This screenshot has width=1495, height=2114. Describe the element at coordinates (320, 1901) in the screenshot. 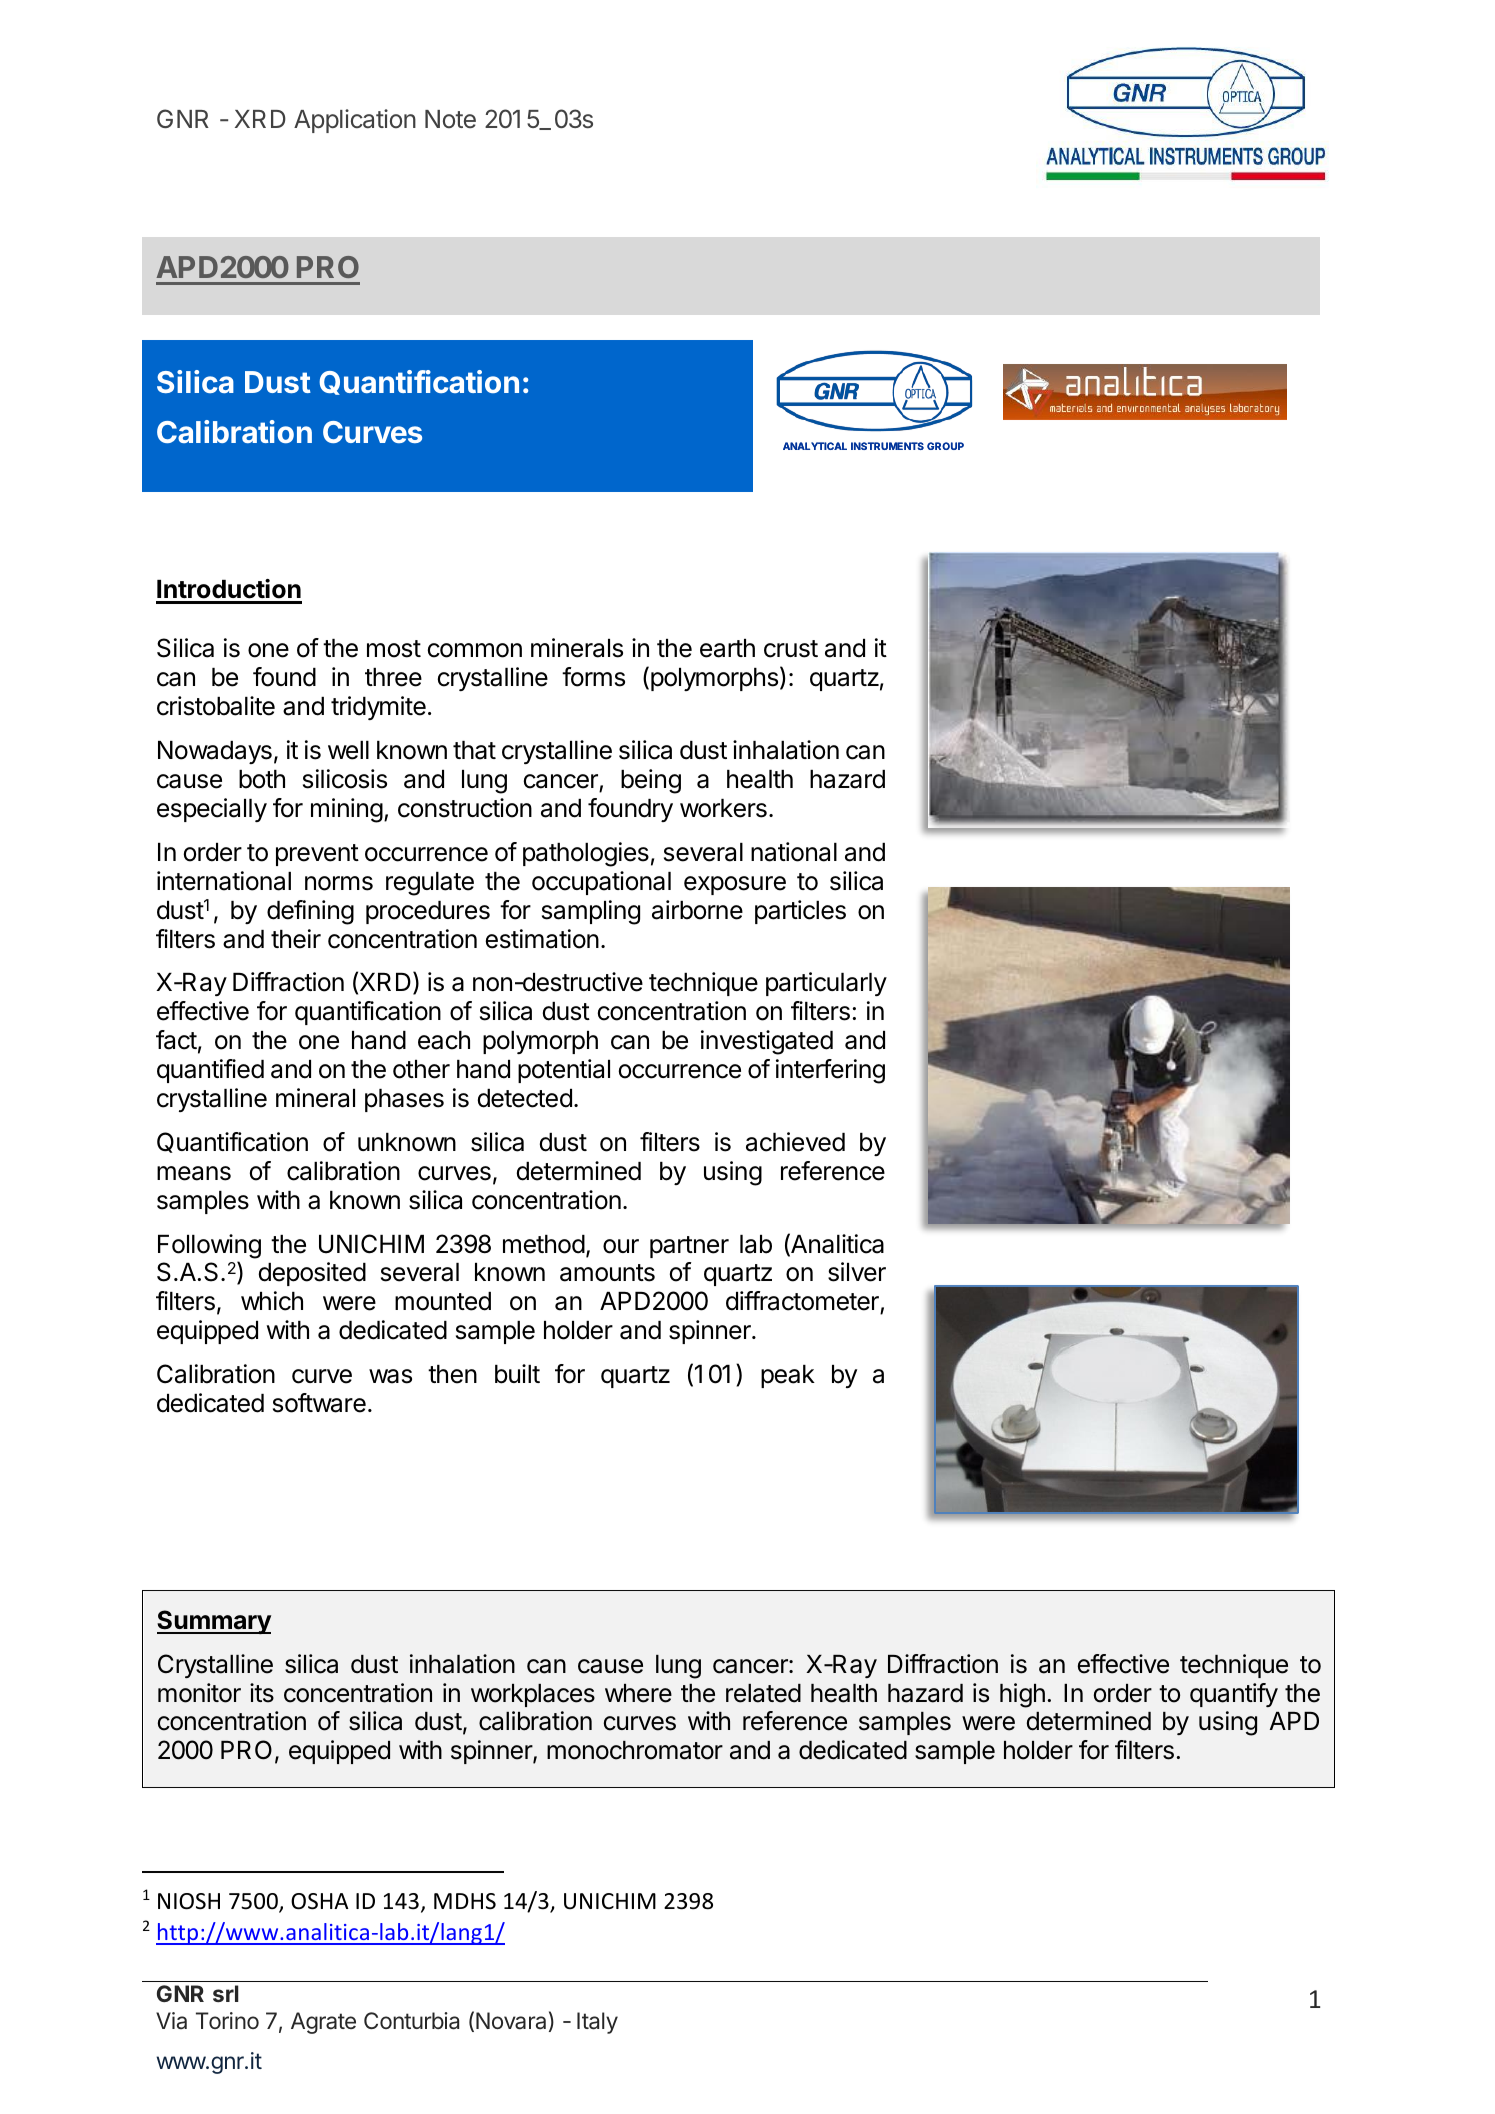

I see `OSHA` at that location.
